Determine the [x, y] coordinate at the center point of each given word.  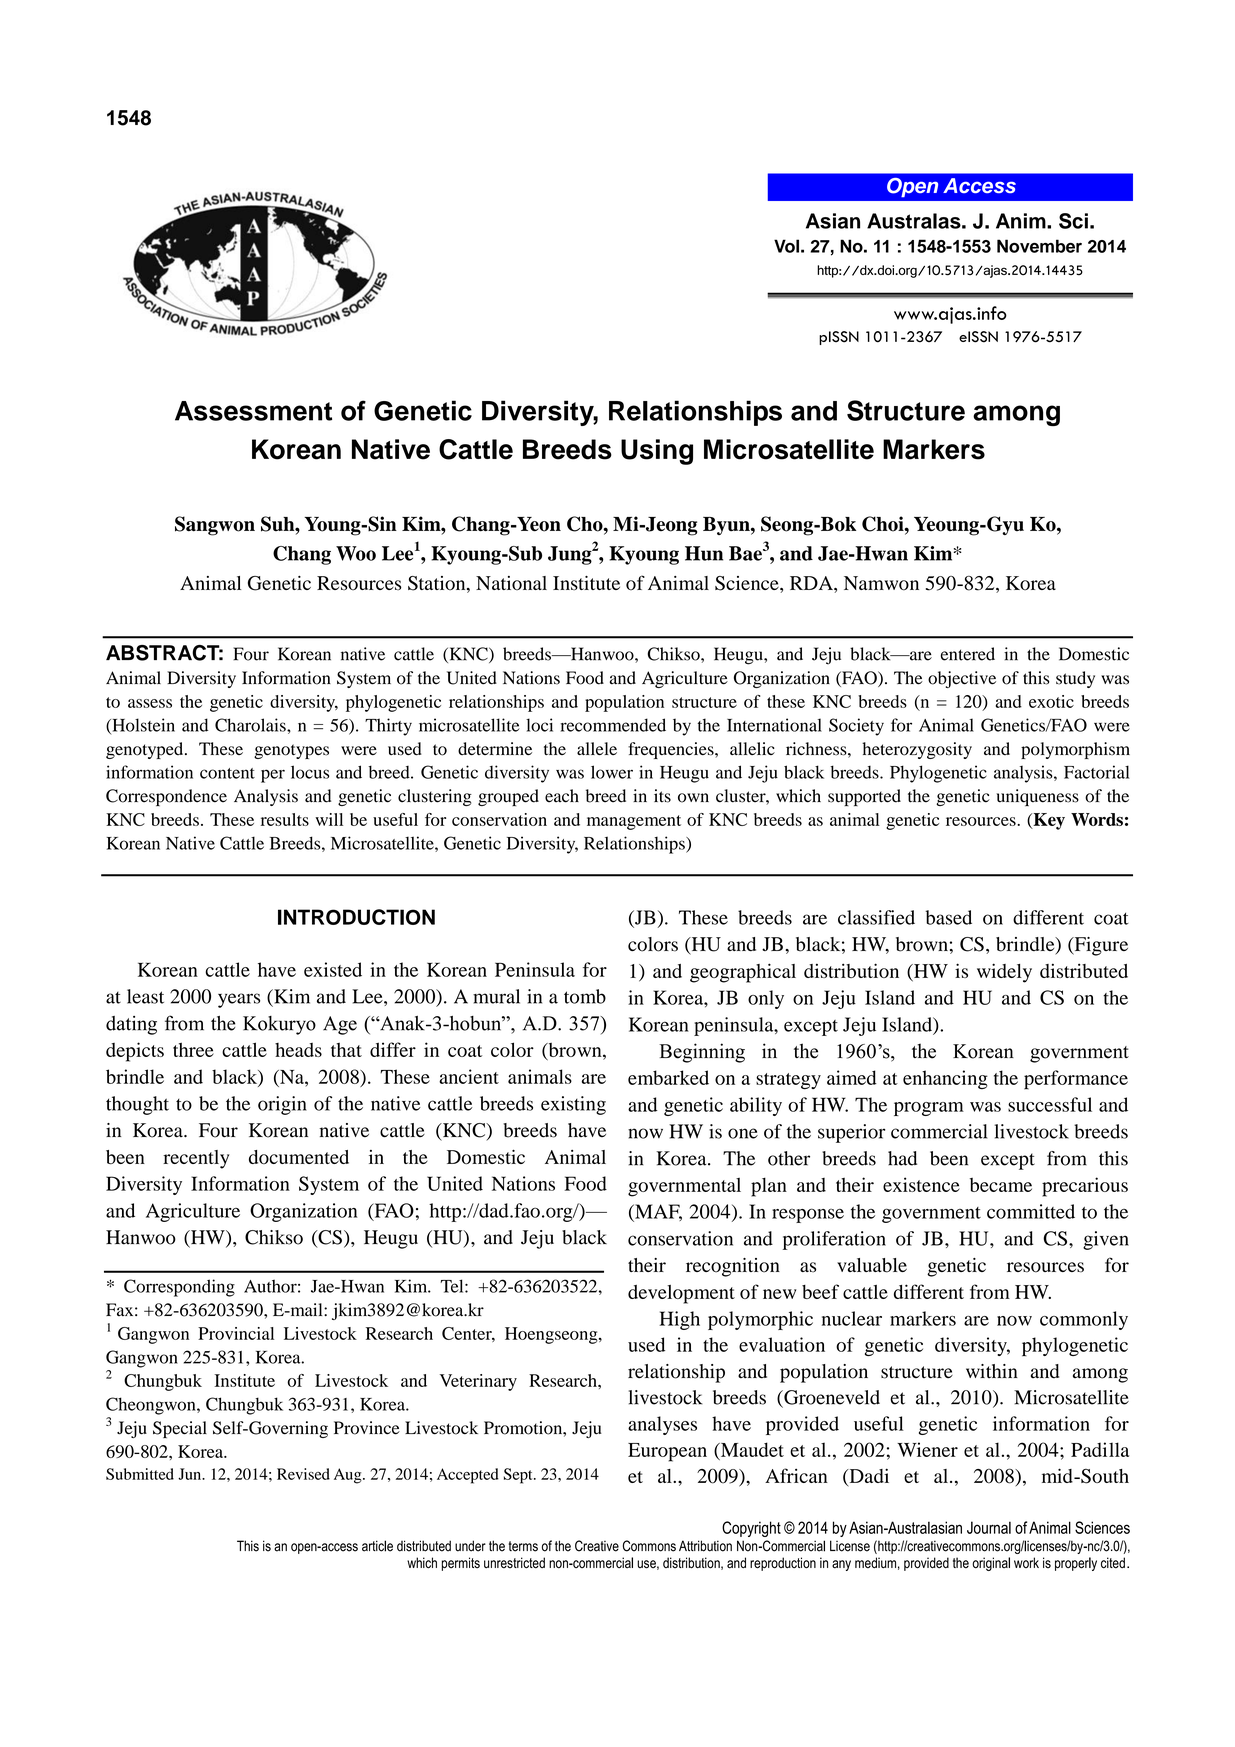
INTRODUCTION [356, 917]
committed [1031, 1211]
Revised [303, 1474]
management [634, 822]
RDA [812, 583]
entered [968, 654]
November [1039, 246]
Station [438, 584]
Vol [786, 246]
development [681, 1294]
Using [657, 452]
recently [196, 1159]
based [949, 917]
